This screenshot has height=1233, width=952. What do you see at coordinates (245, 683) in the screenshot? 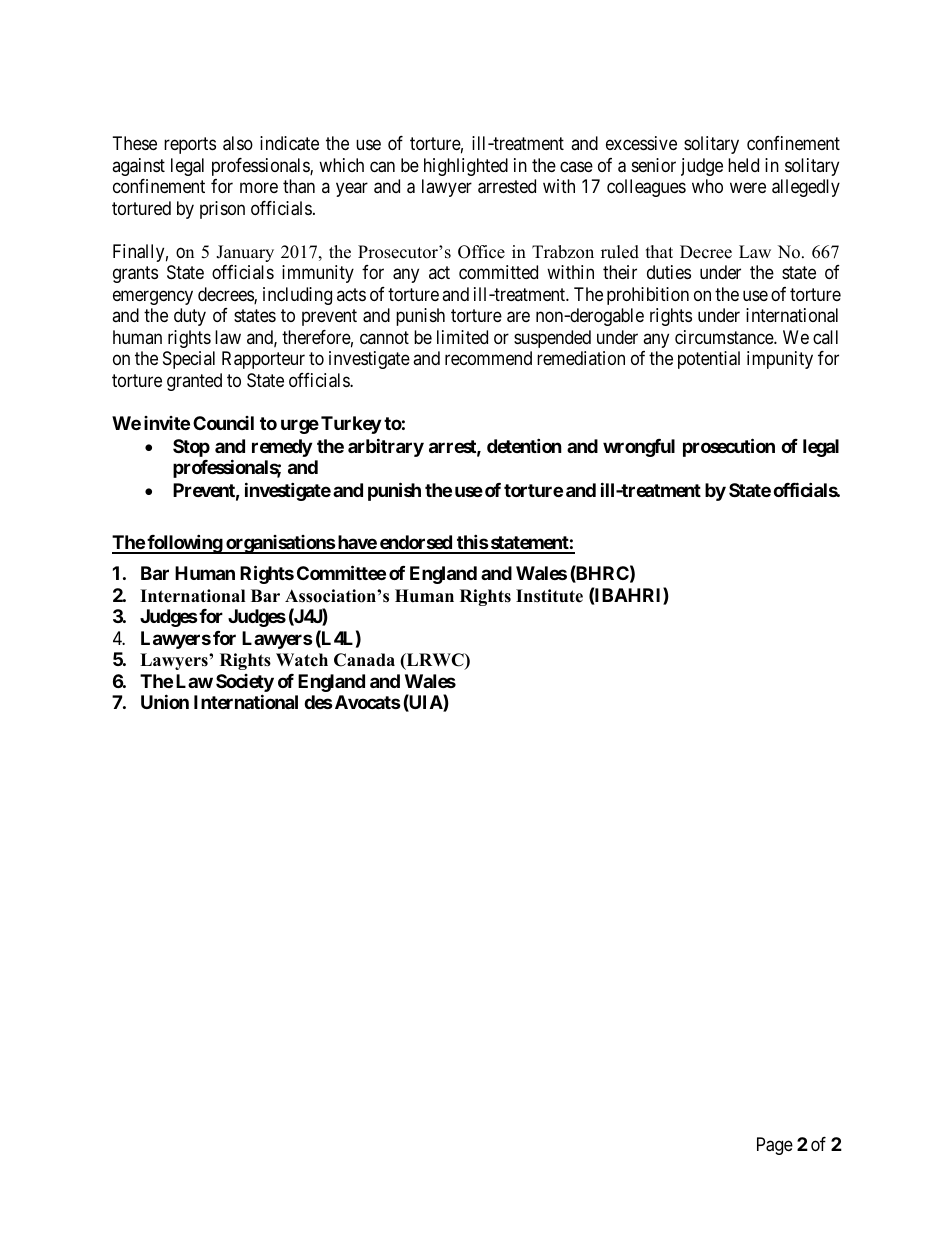
I see `Society` at bounding box center [245, 683].
